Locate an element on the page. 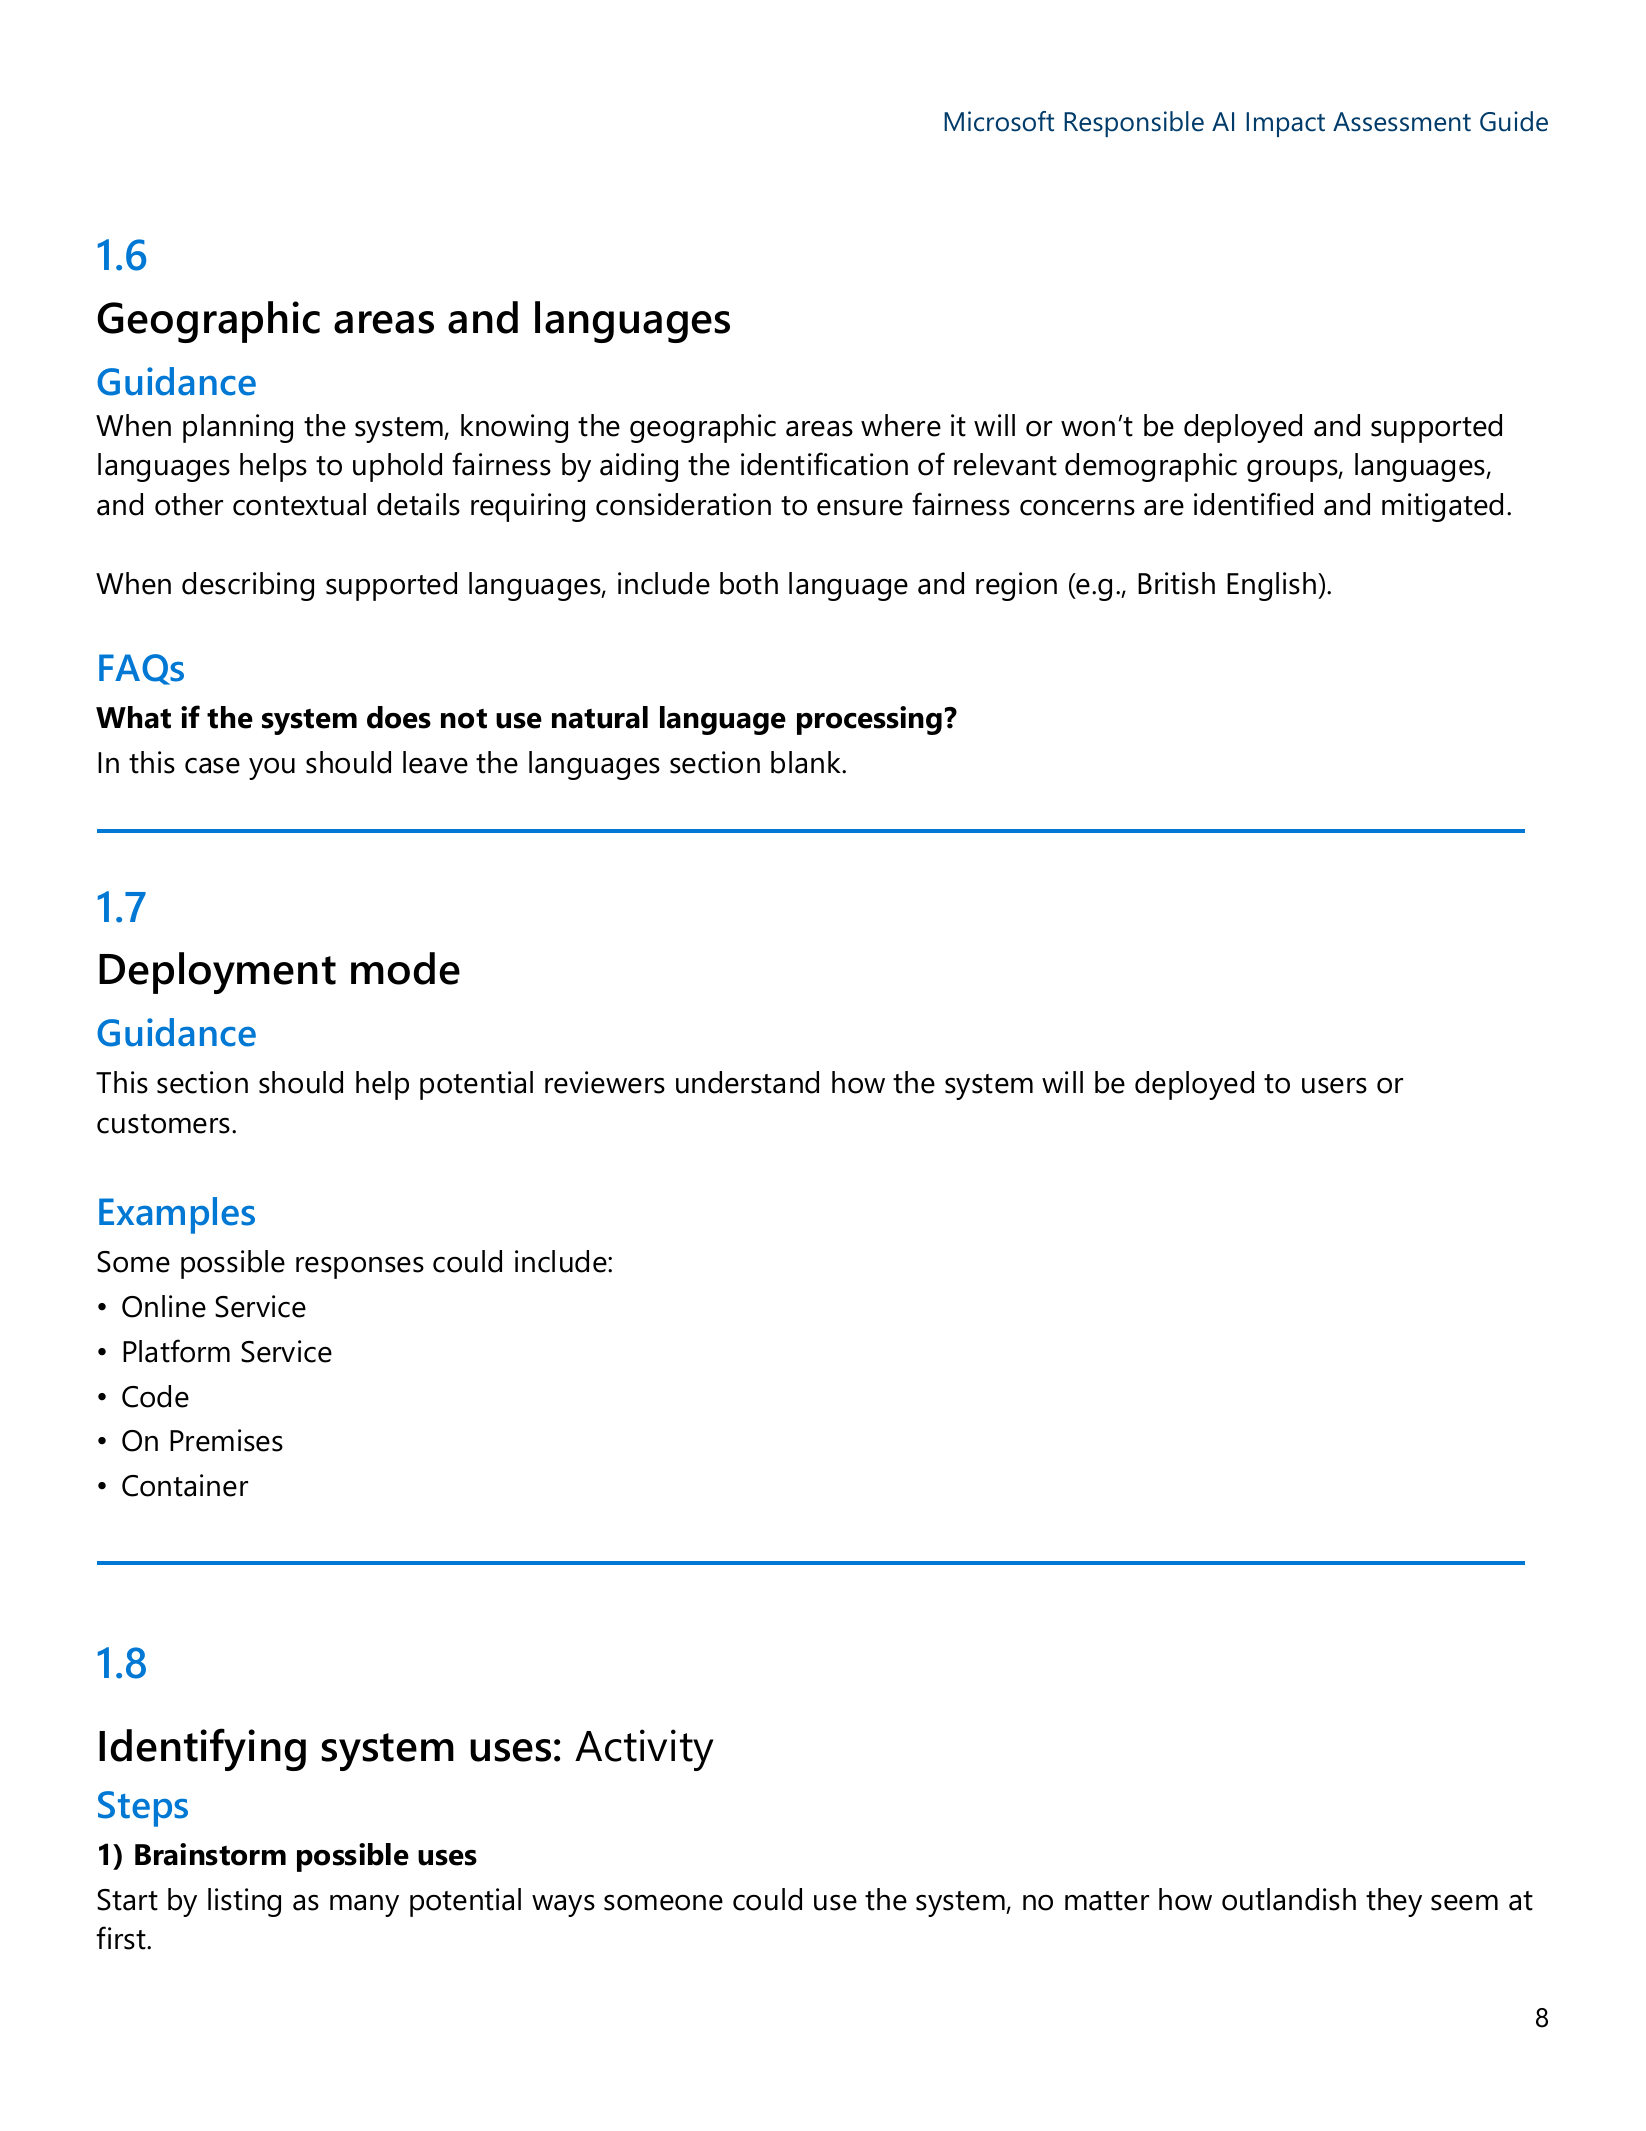 The height and width of the image is (2131, 1646). Assessment is located at coordinates (1402, 122).
